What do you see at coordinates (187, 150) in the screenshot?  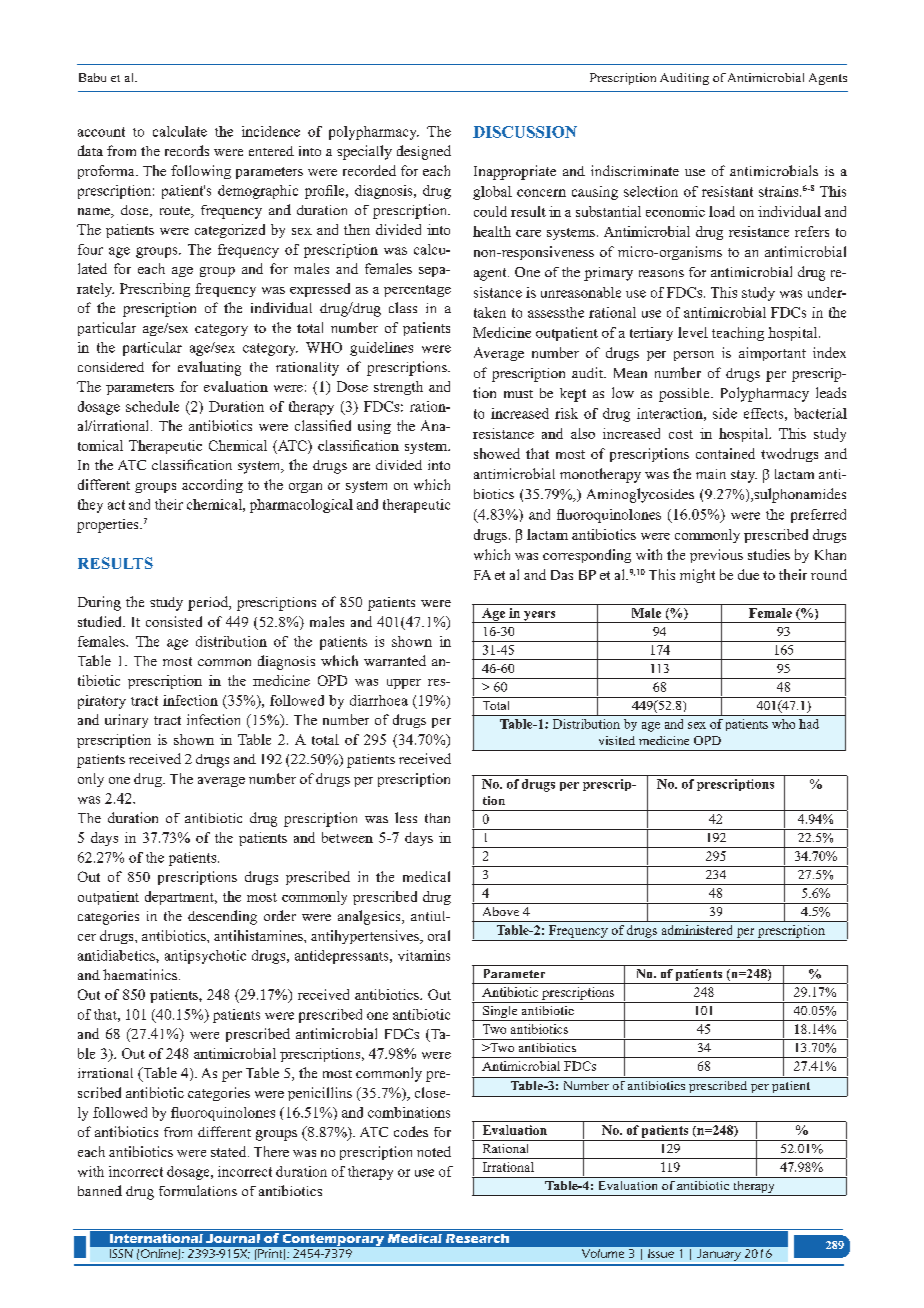 I see `records` at bounding box center [187, 150].
